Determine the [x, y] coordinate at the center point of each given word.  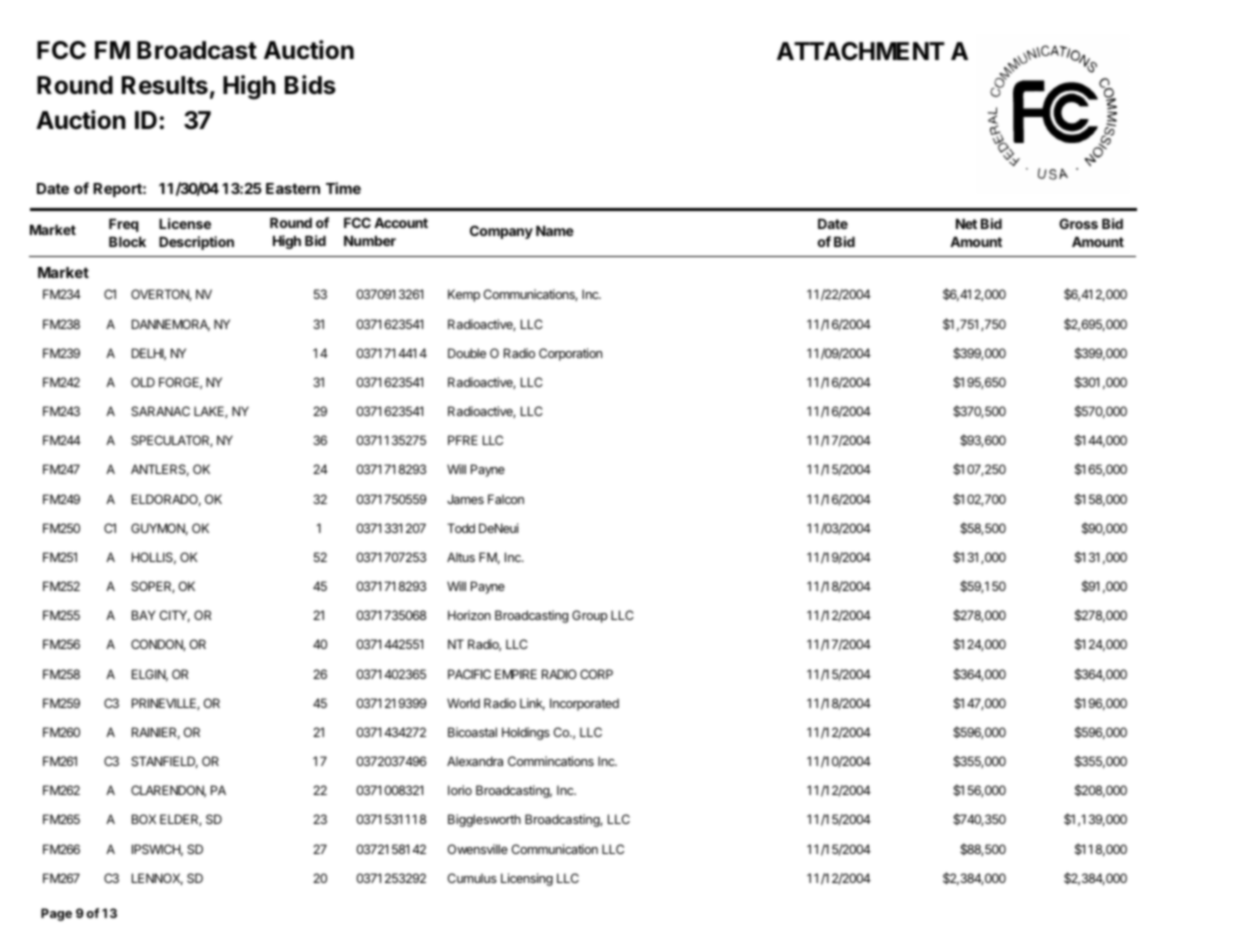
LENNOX [157, 879]
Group [589, 616]
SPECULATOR [171, 441]
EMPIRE [516, 674]
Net [966, 224]
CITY [174, 616]
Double [467, 353]
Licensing [527, 879]
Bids [310, 85]
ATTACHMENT [861, 51]
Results [165, 85]
